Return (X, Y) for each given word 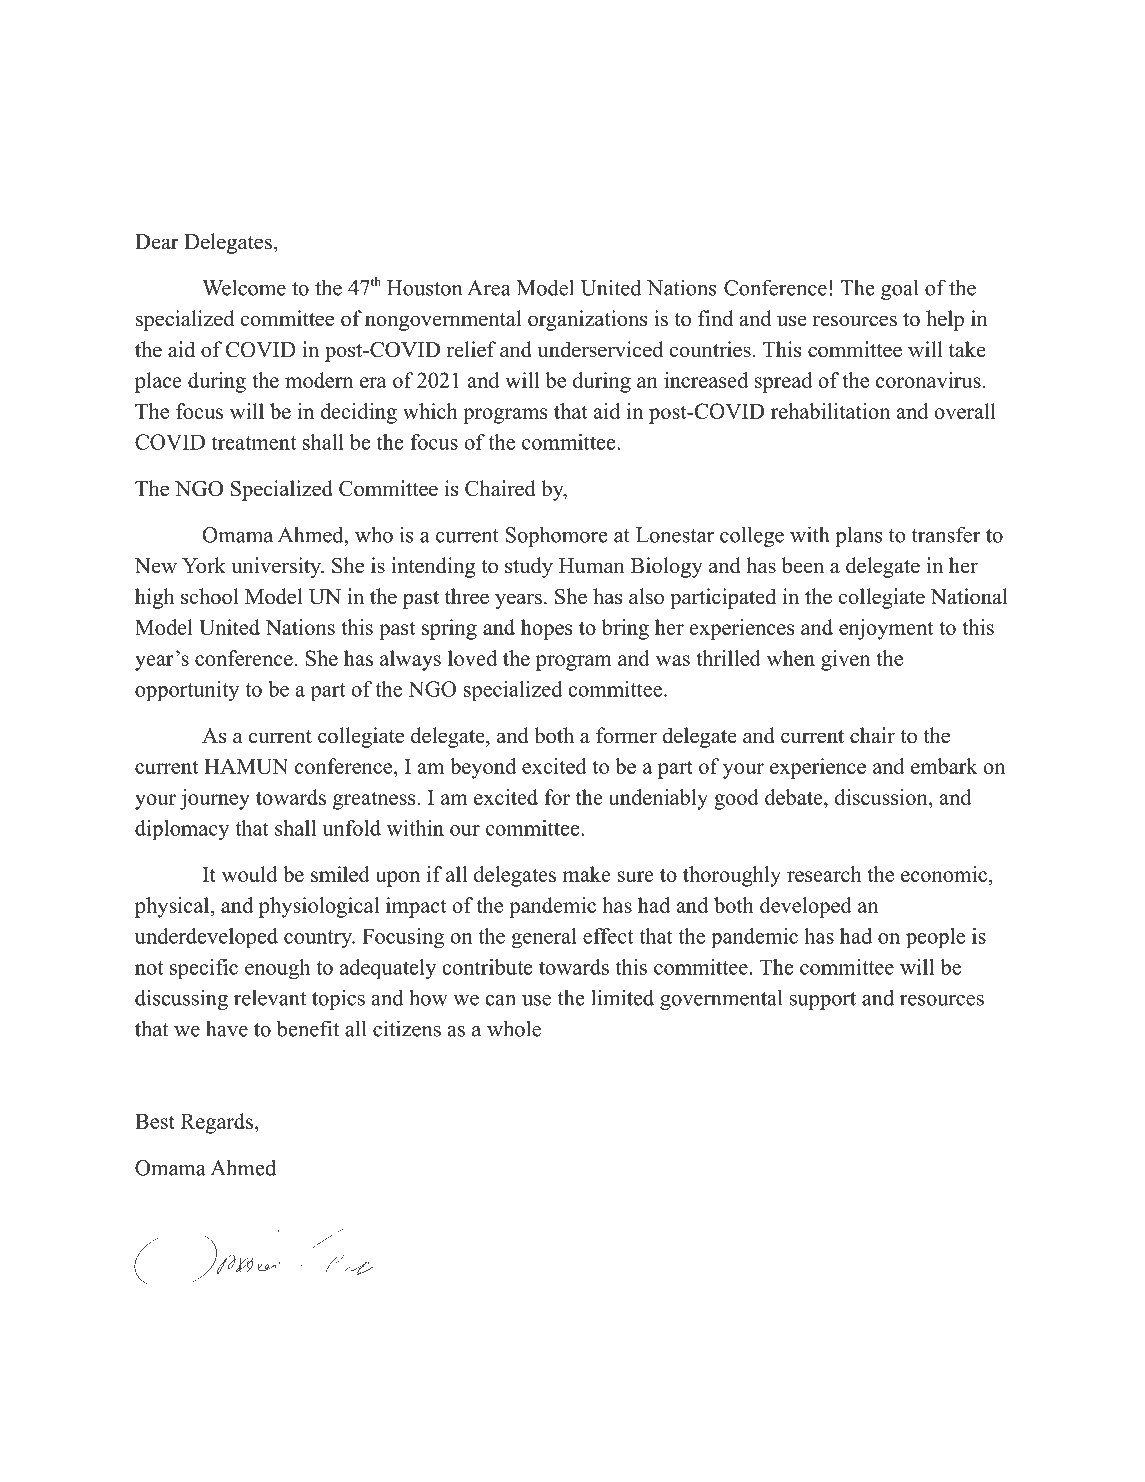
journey (215, 799)
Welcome (244, 287)
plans (858, 536)
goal (900, 289)
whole (514, 1028)
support (823, 1001)
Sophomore (557, 536)
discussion (882, 797)
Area (489, 288)
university (277, 567)
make (587, 874)
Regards (217, 1123)
